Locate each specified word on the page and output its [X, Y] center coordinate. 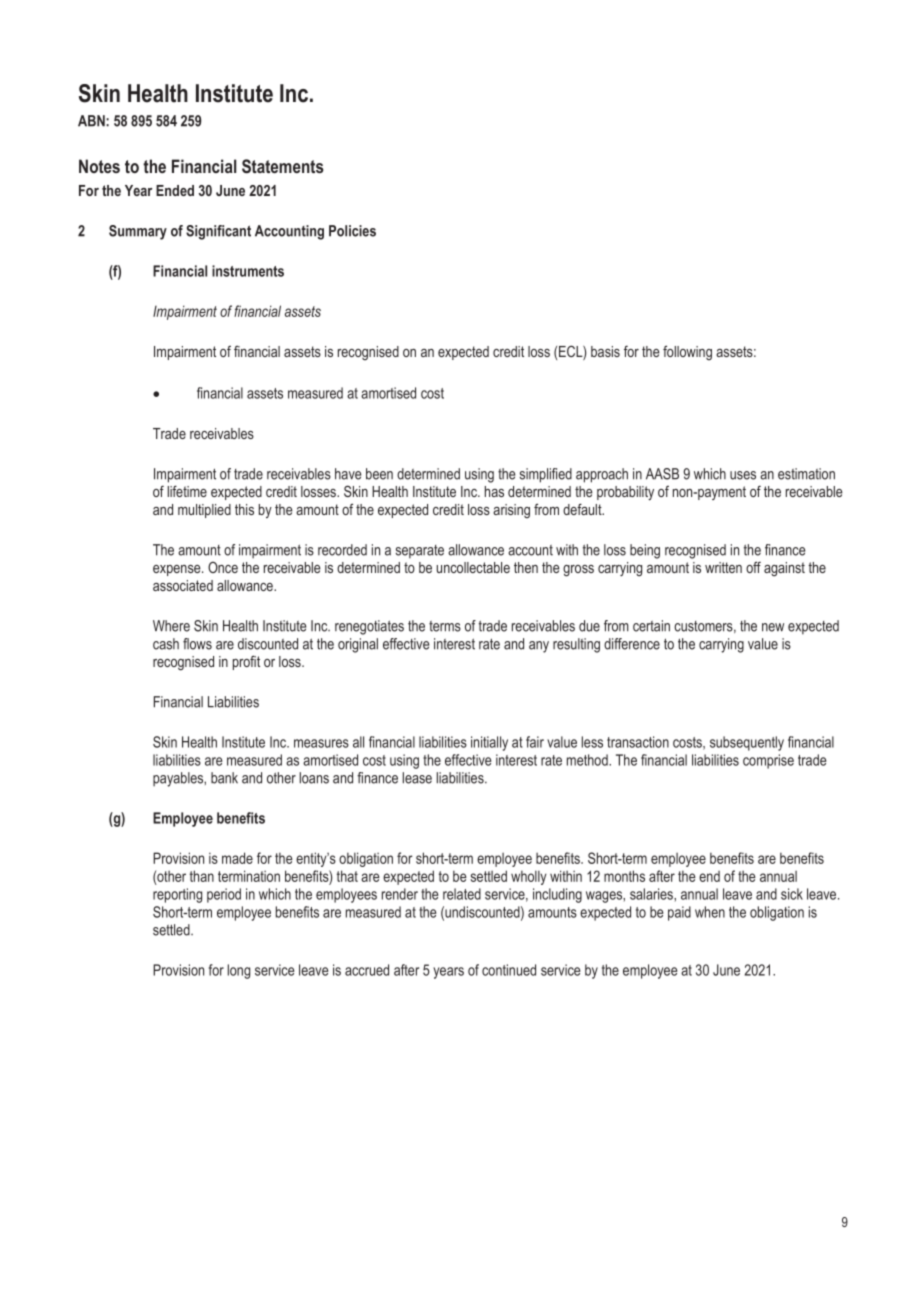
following [687, 352]
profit [246, 662]
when [710, 912]
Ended [175, 190]
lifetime [187, 491]
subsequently [747, 743]
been [379, 474]
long [239, 971]
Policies [352, 231]
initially [489, 743]
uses [743, 475]
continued [509, 970]
